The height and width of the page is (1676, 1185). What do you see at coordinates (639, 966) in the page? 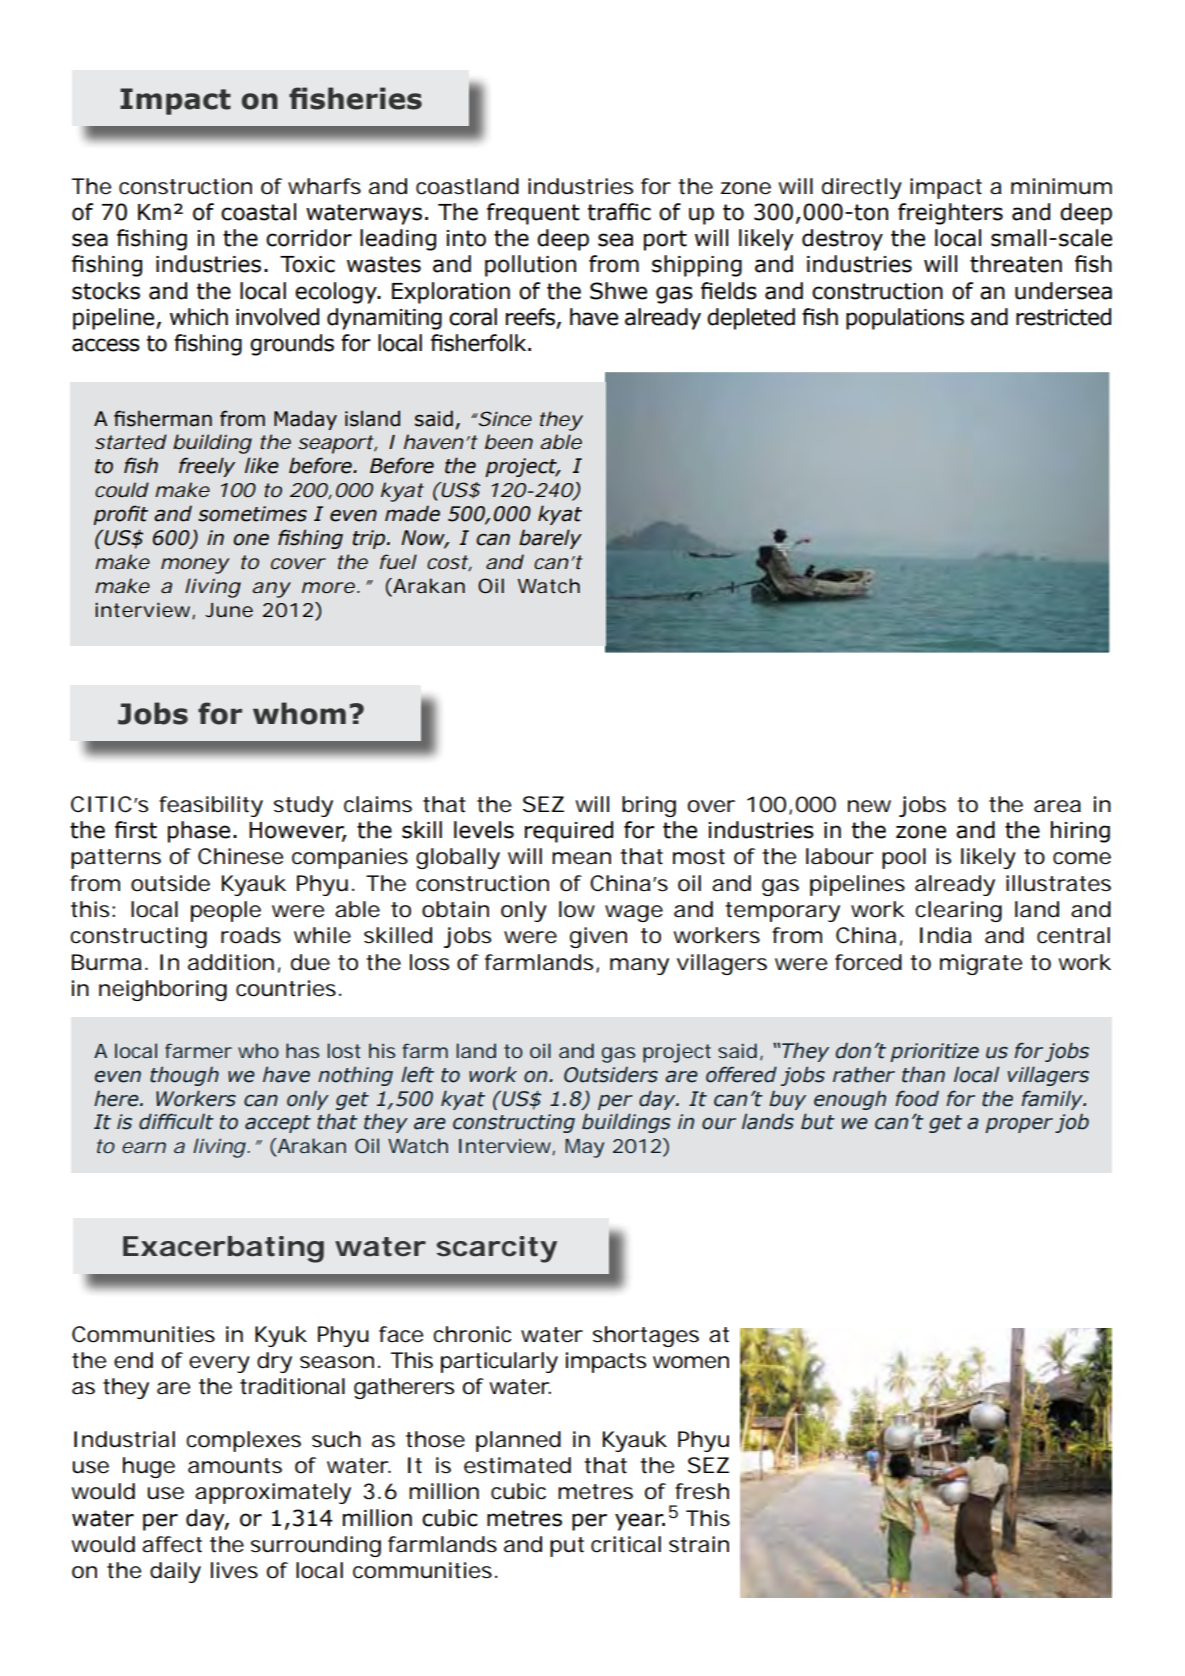
I see `many` at bounding box center [639, 966].
